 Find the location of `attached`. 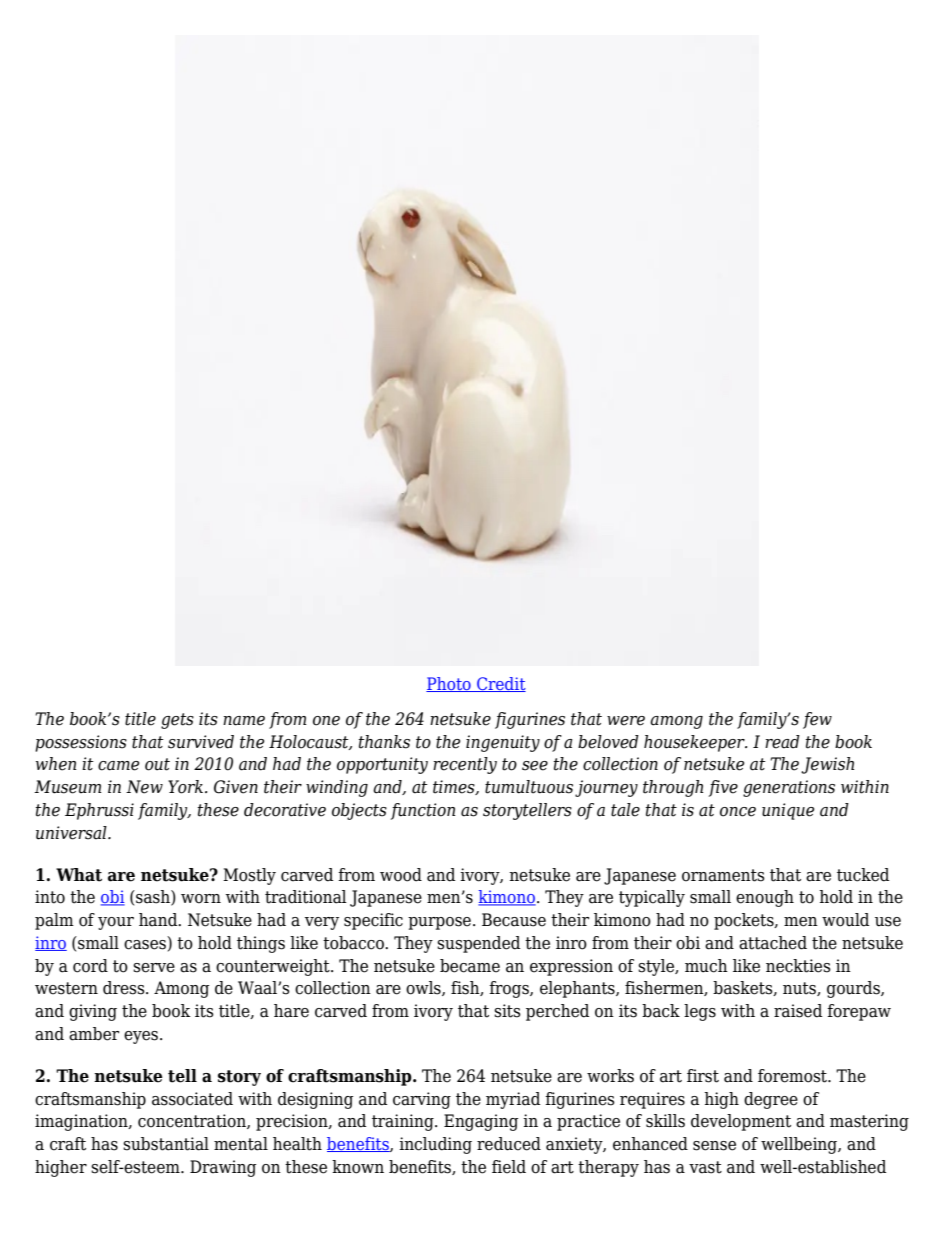

attached is located at coordinates (773, 943).
